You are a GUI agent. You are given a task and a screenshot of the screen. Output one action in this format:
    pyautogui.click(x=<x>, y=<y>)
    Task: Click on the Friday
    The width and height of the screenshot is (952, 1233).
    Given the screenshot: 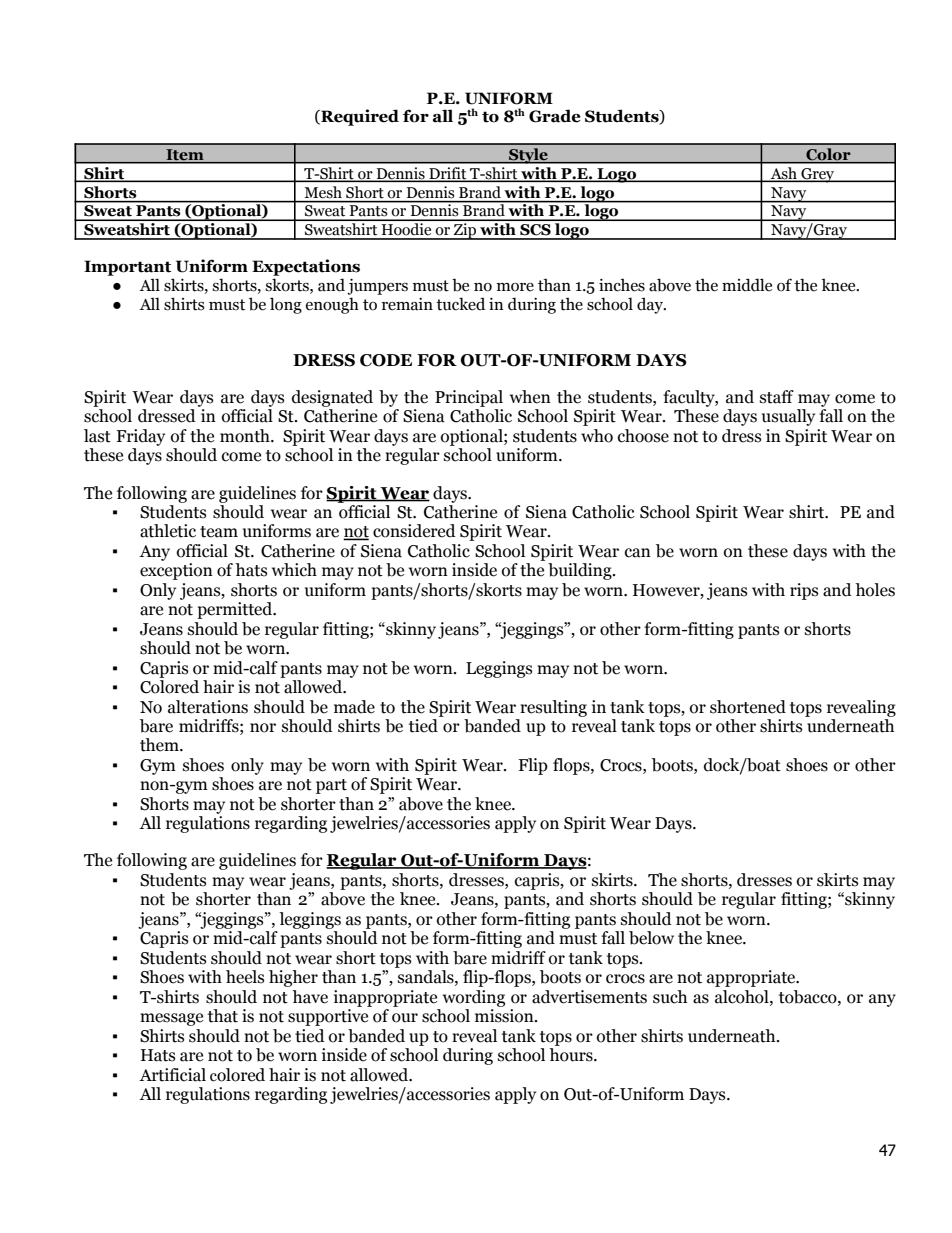 What is the action you would take?
    pyautogui.click(x=140, y=437)
